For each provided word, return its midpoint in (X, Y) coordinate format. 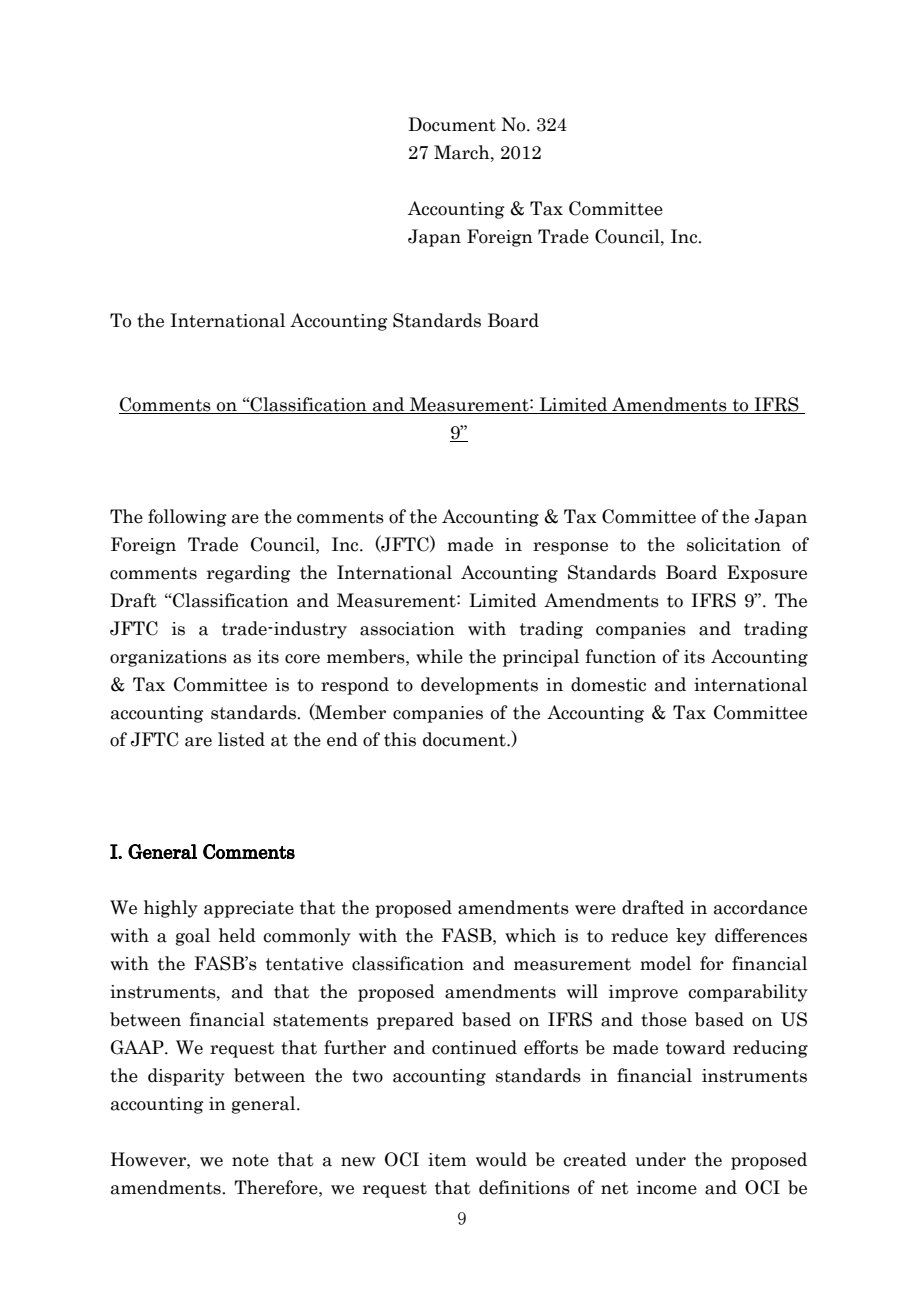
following (187, 518)
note (250, 1160)
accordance (760, 907)
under (660, 1159)
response (570, 548)
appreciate (249, 909)
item (447, 1160)
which (530, 935)
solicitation (734, 544)
